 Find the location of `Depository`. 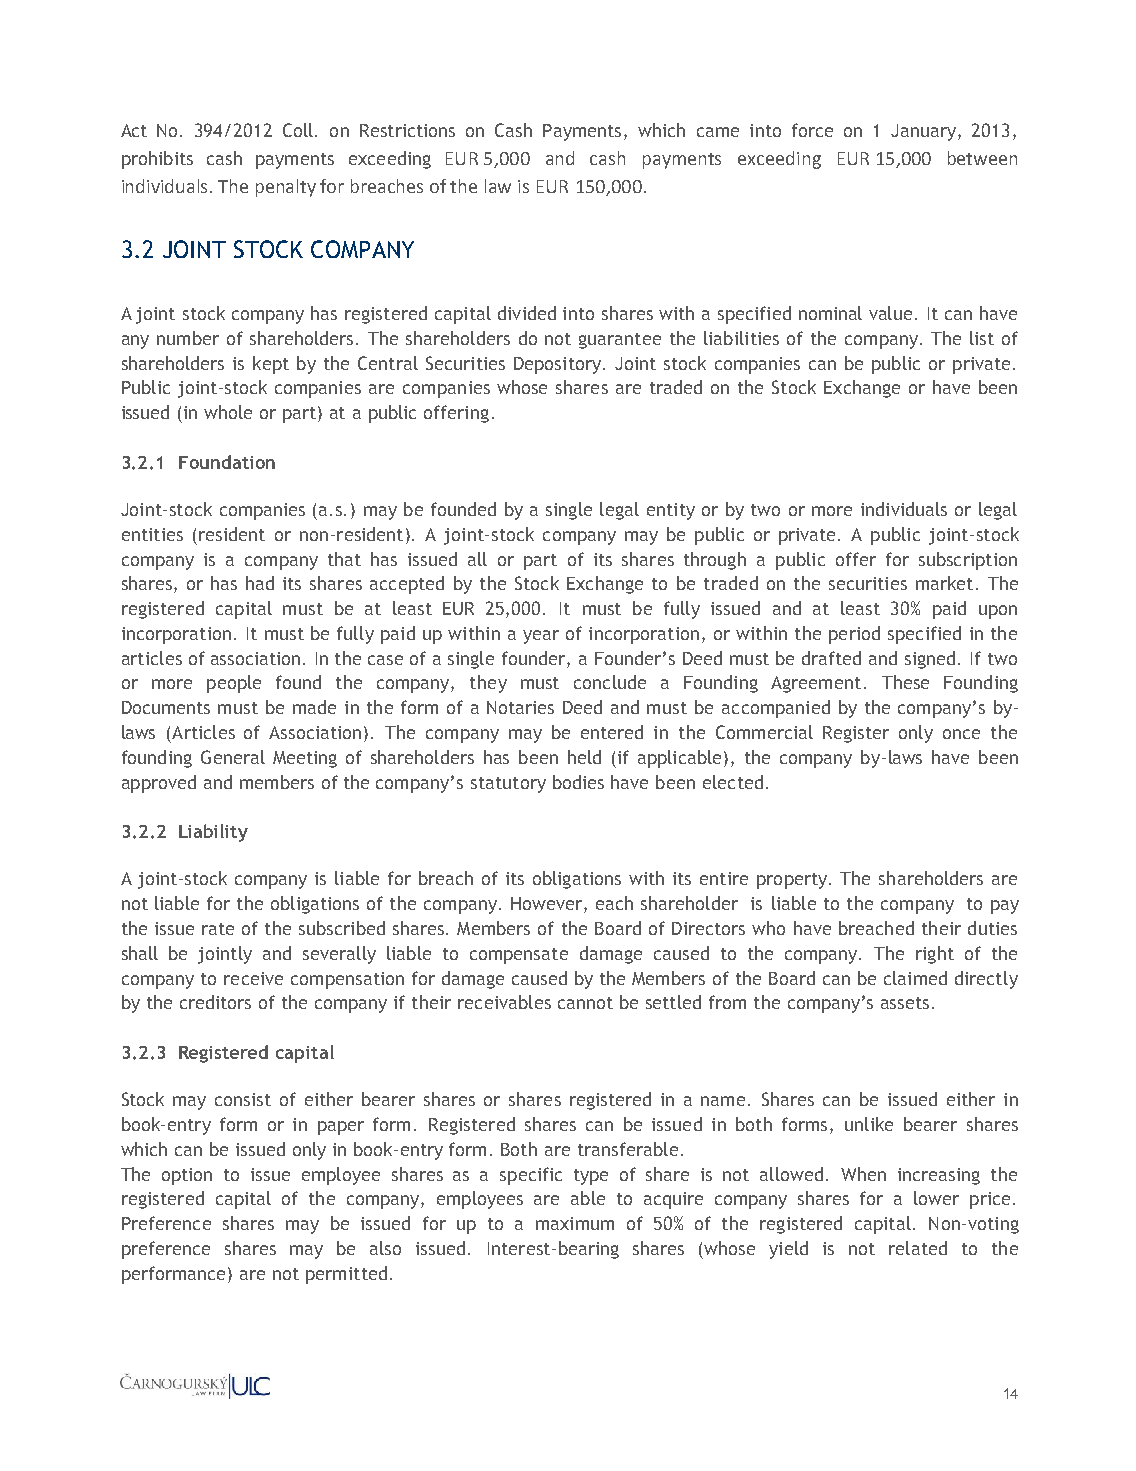

Depository is located at coordinates (559, 365).
